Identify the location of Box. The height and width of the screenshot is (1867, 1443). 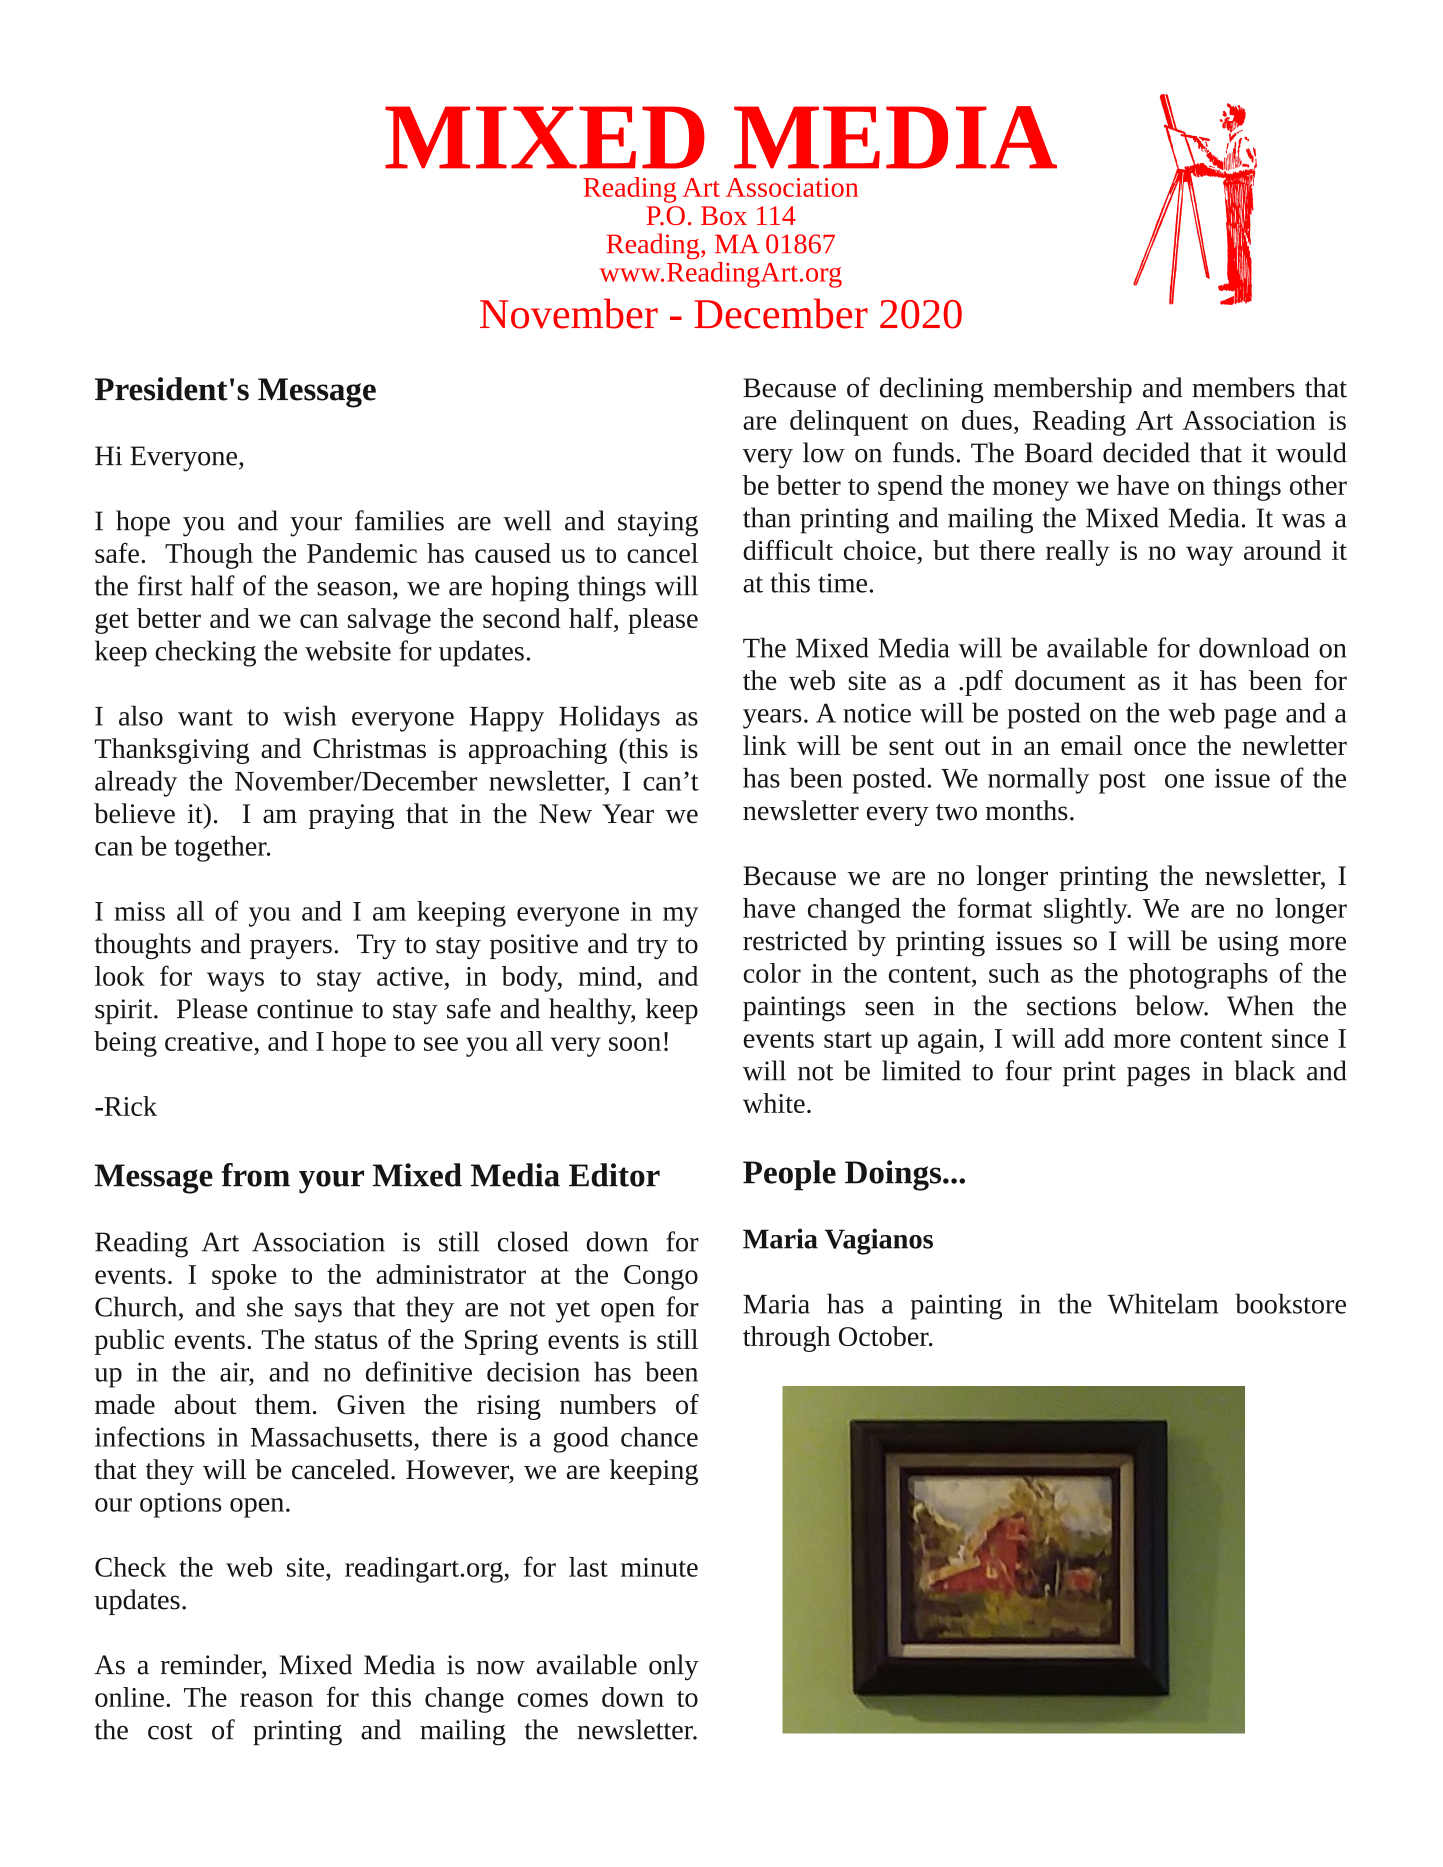
(724, 215).
